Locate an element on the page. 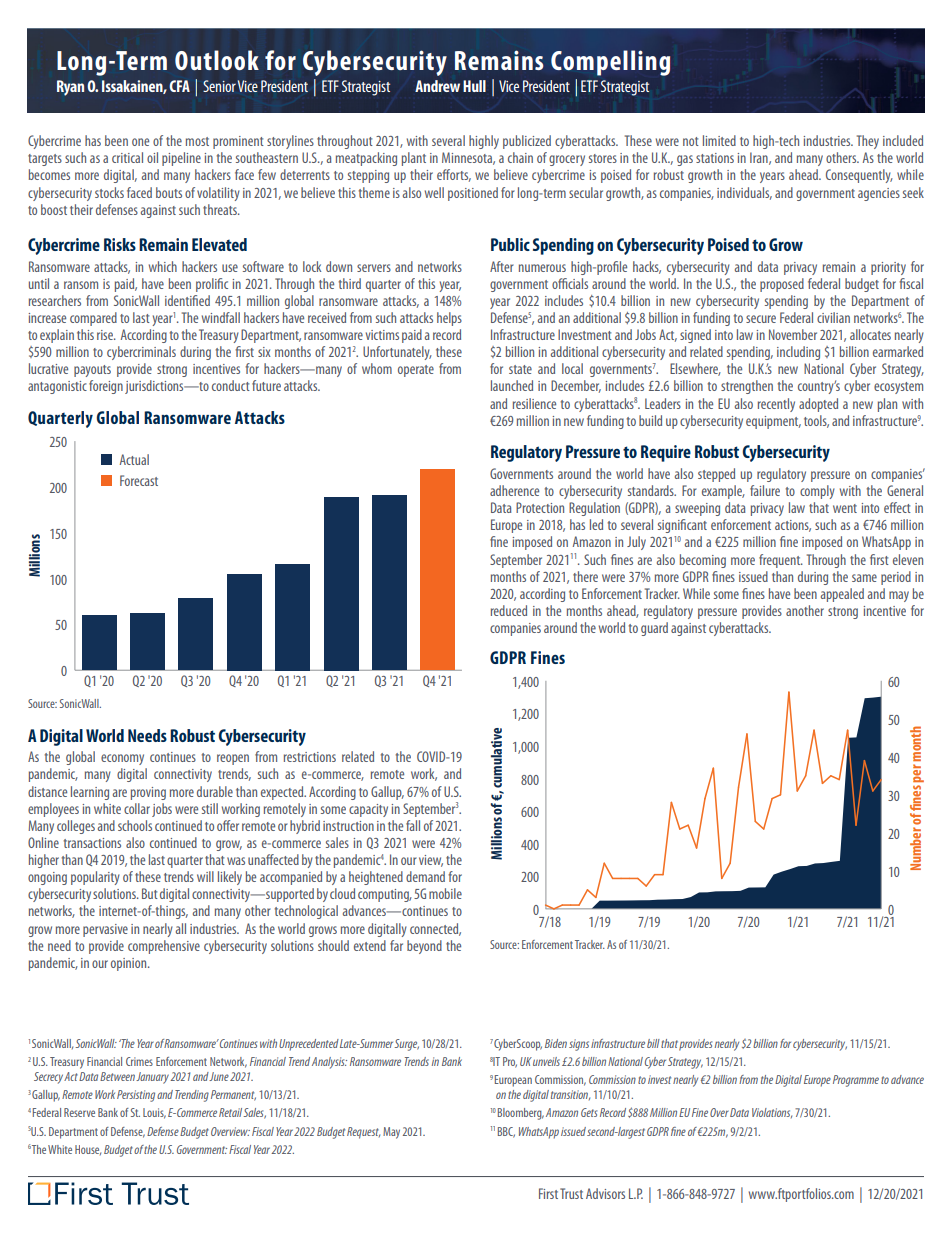 Image resolution: width=952 pixels, height=1233 pixels. Hull is located at coordinates (474, 86).
